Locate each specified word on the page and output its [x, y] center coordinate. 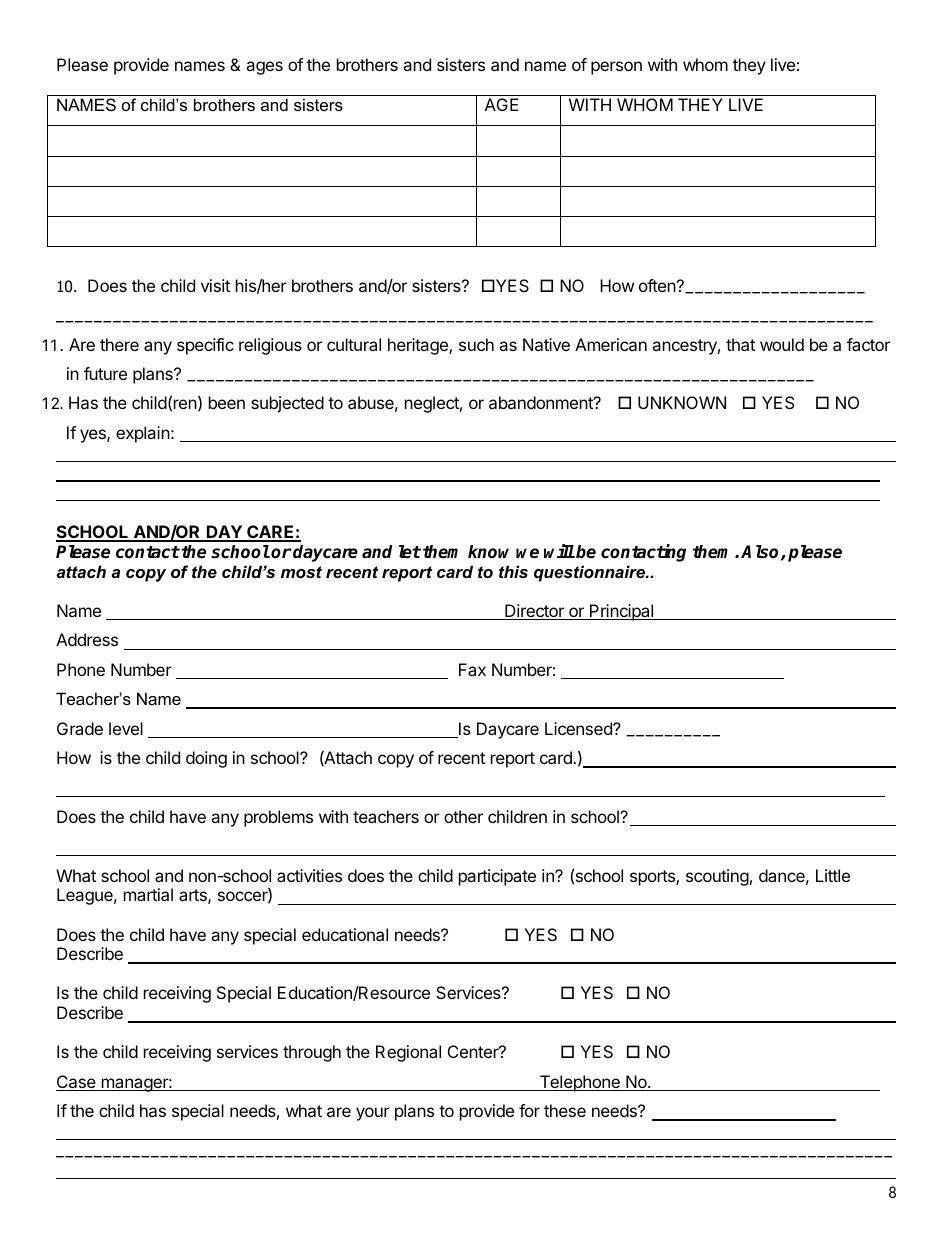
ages [264, 68]
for [529, 1110]
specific [205, 346]
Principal [622, 612]
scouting [717, 877]
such [476, 344]
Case [77, 1083]
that [740, 344]
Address [87, 639]
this [513, 571]
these [565, 1110]
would [782, 344]
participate [497, 877]
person [616, 68]
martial [148, 894]
